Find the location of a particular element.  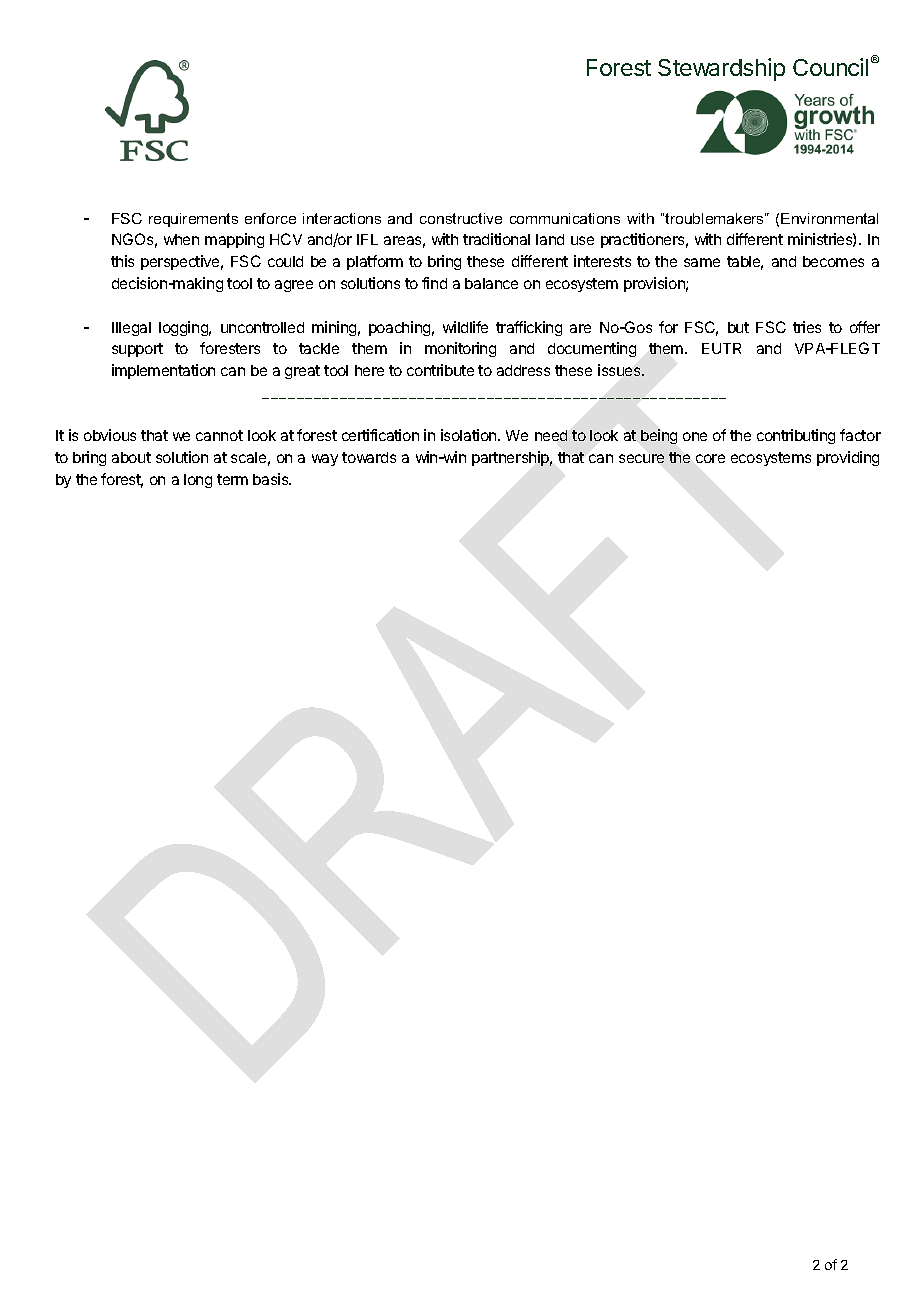

long is located at coordinates (198, 481).
